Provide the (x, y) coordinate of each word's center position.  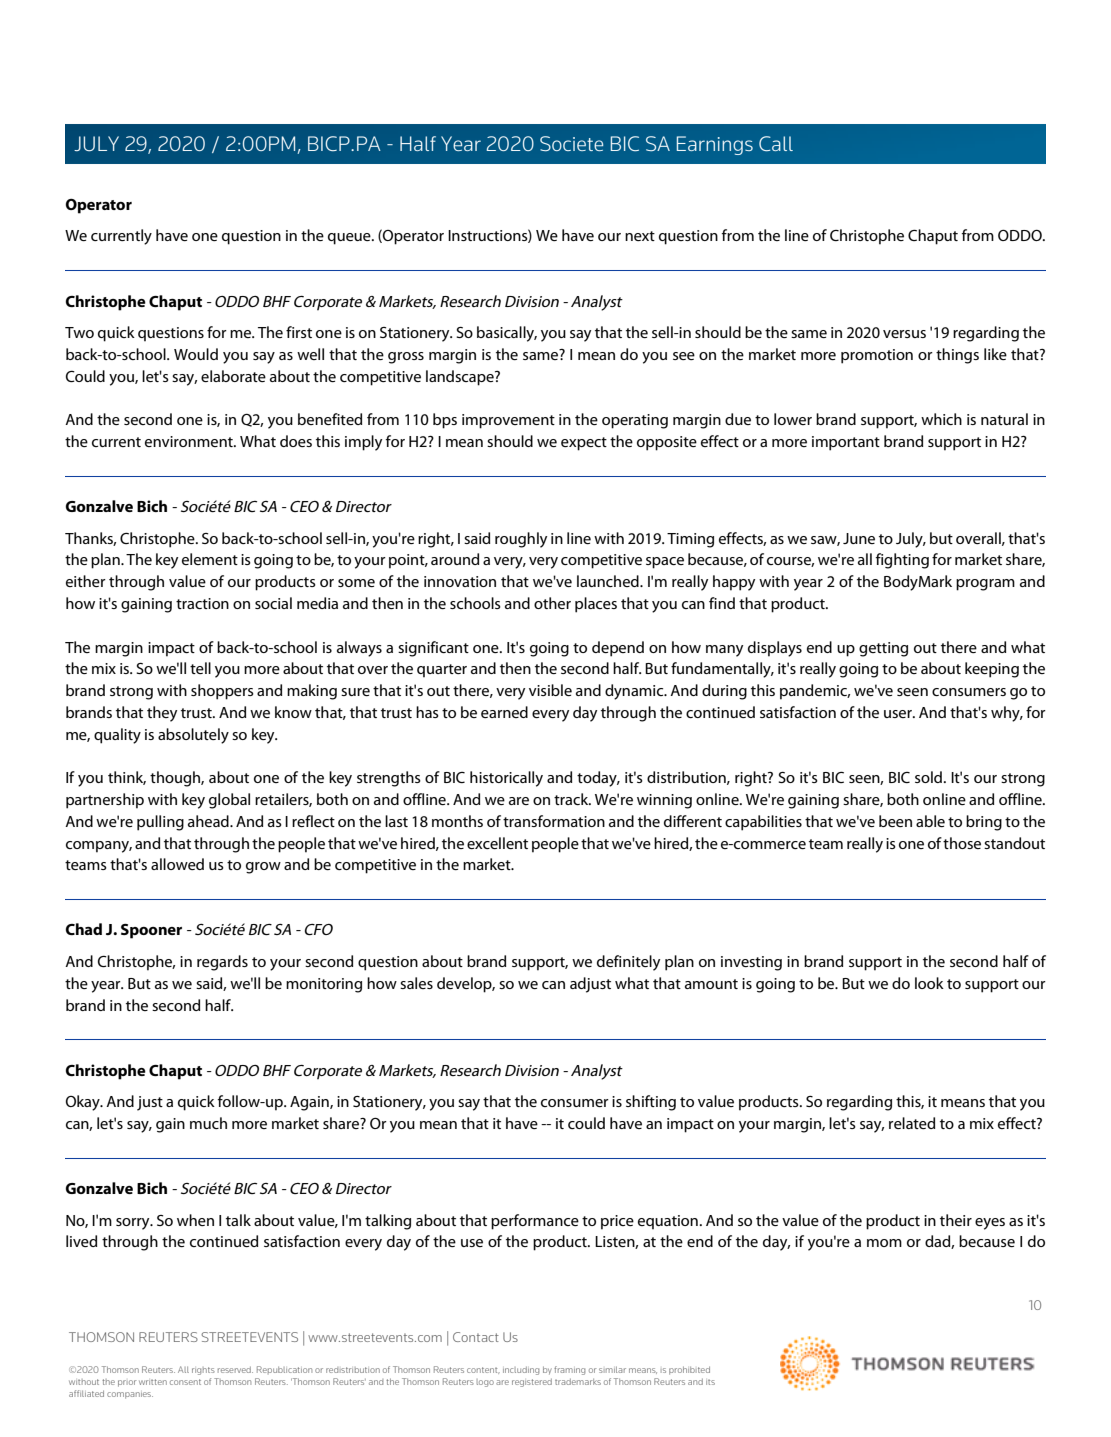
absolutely (193, 736)
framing (569, 1370)
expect (584, 444)
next (640, 236)
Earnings (715, 145)
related (912, 1123)
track (572, 799)
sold (928, 777)
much (208, 1123)
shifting (651, 1103)
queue (350, 239)
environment (190, 441)
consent (185, 1382)
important (846, 443)
